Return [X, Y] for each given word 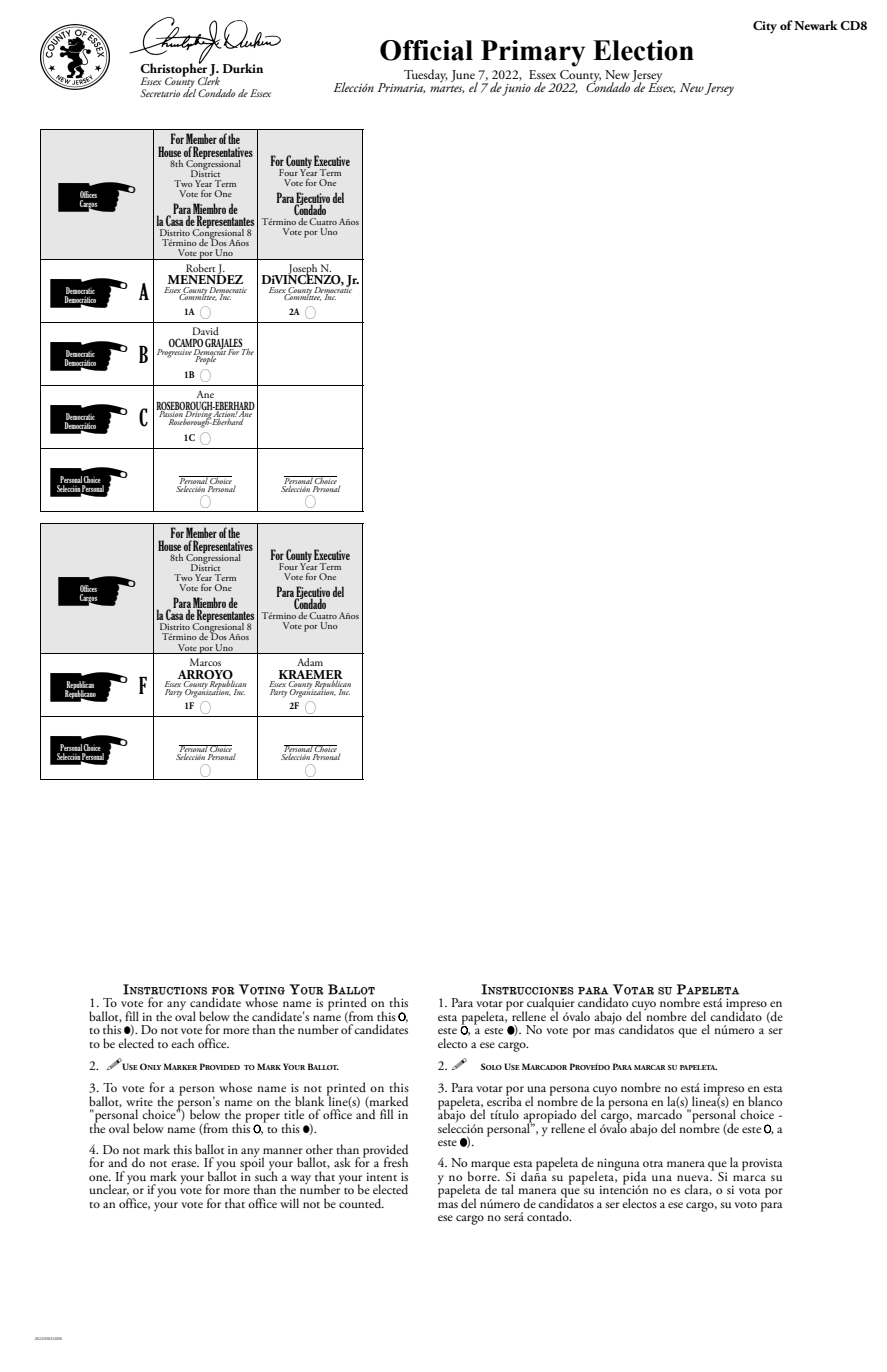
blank [309, 1101]
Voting [262, 989]
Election [643, 50]
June [464, 77]
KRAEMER [311, 675]
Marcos [205, 662]
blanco [765, 1101]
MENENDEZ [205, 278]
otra [653, 1164]
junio [516, 90]
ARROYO [205, 675]
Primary [533, 53]
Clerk [209, 80]
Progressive [175, 352]
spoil [252, 1164]
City [765, 27]
